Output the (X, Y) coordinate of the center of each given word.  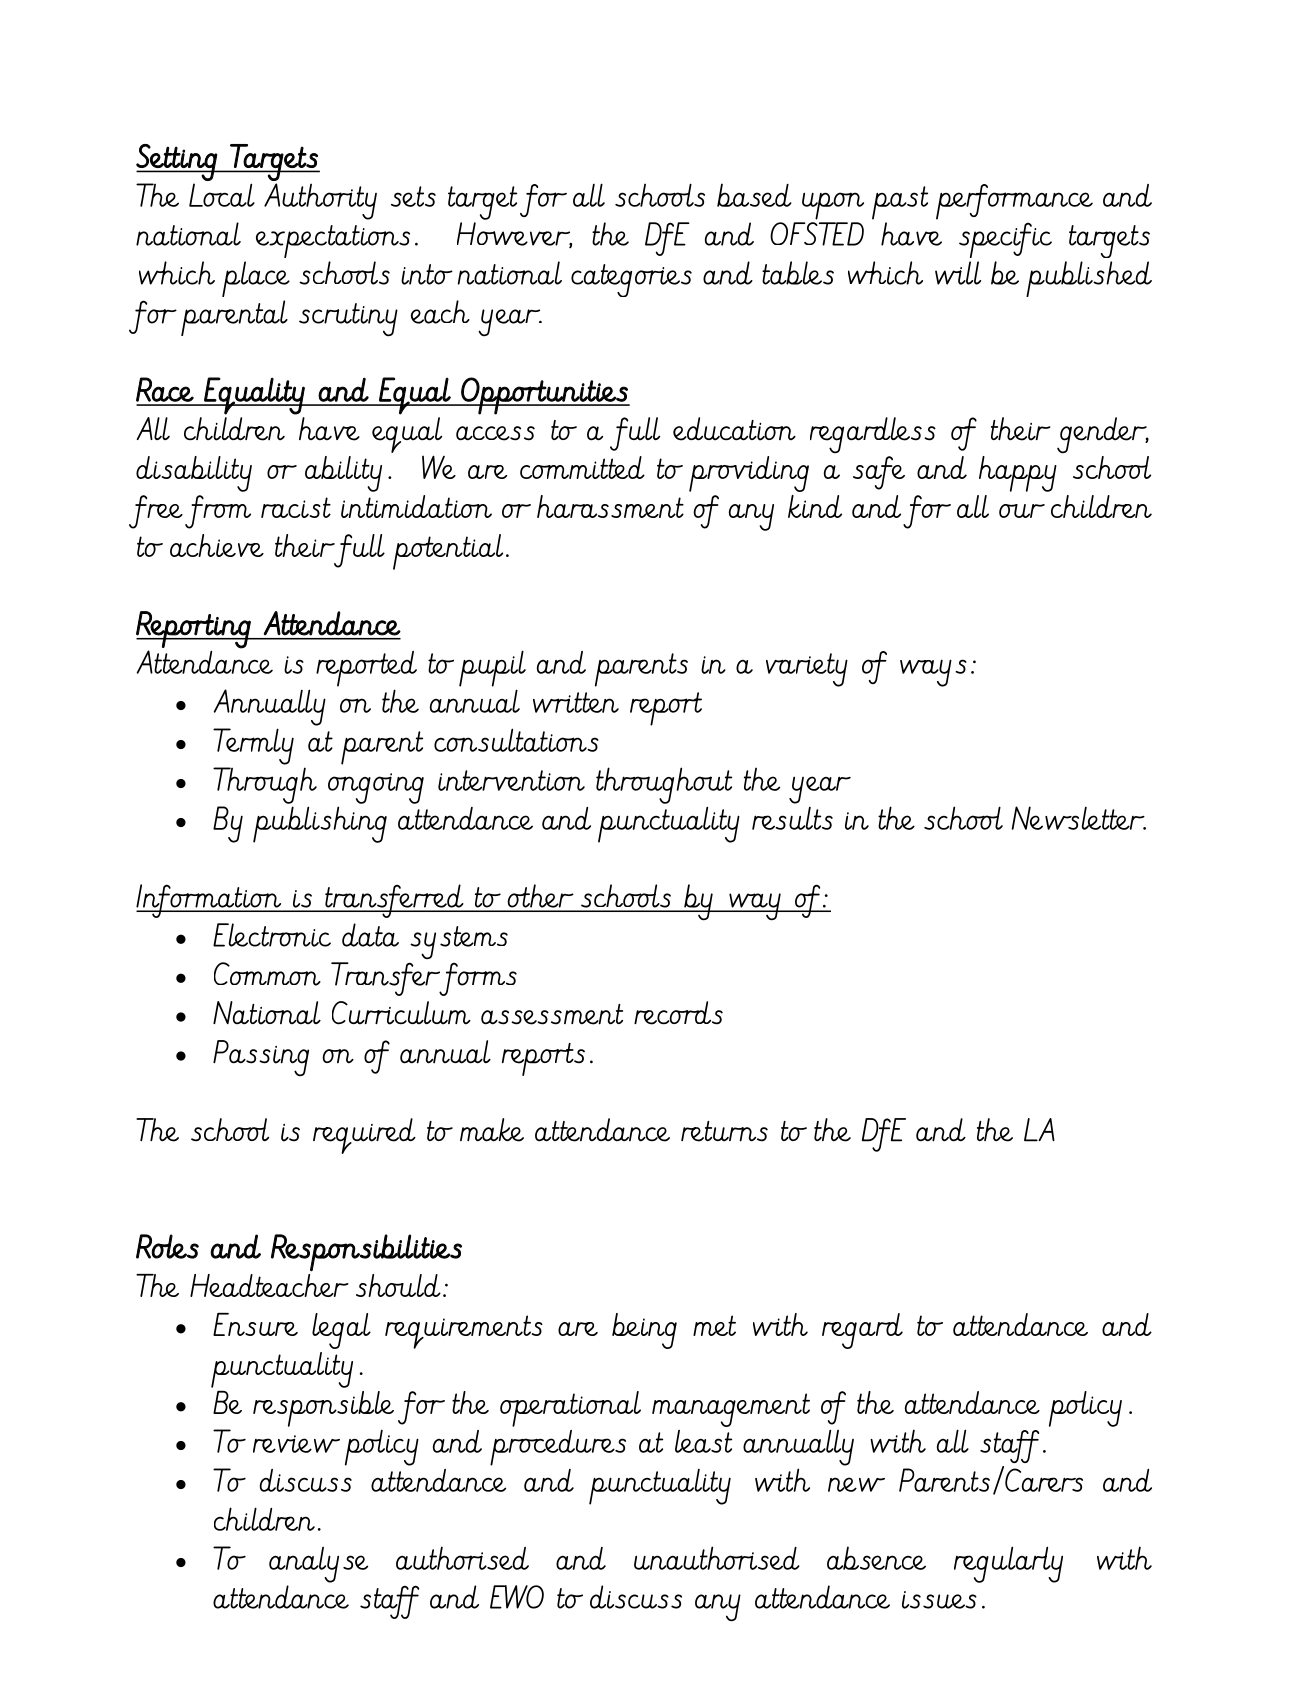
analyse (318, 1565)
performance (1014, 202)
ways (933, 673)
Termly (253, 746)
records (678, 1013)
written (576, 702)
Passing (261, 1058)
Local (222, 195)
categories (631, 280)
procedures (558, 1448)
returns (724, 1131)
